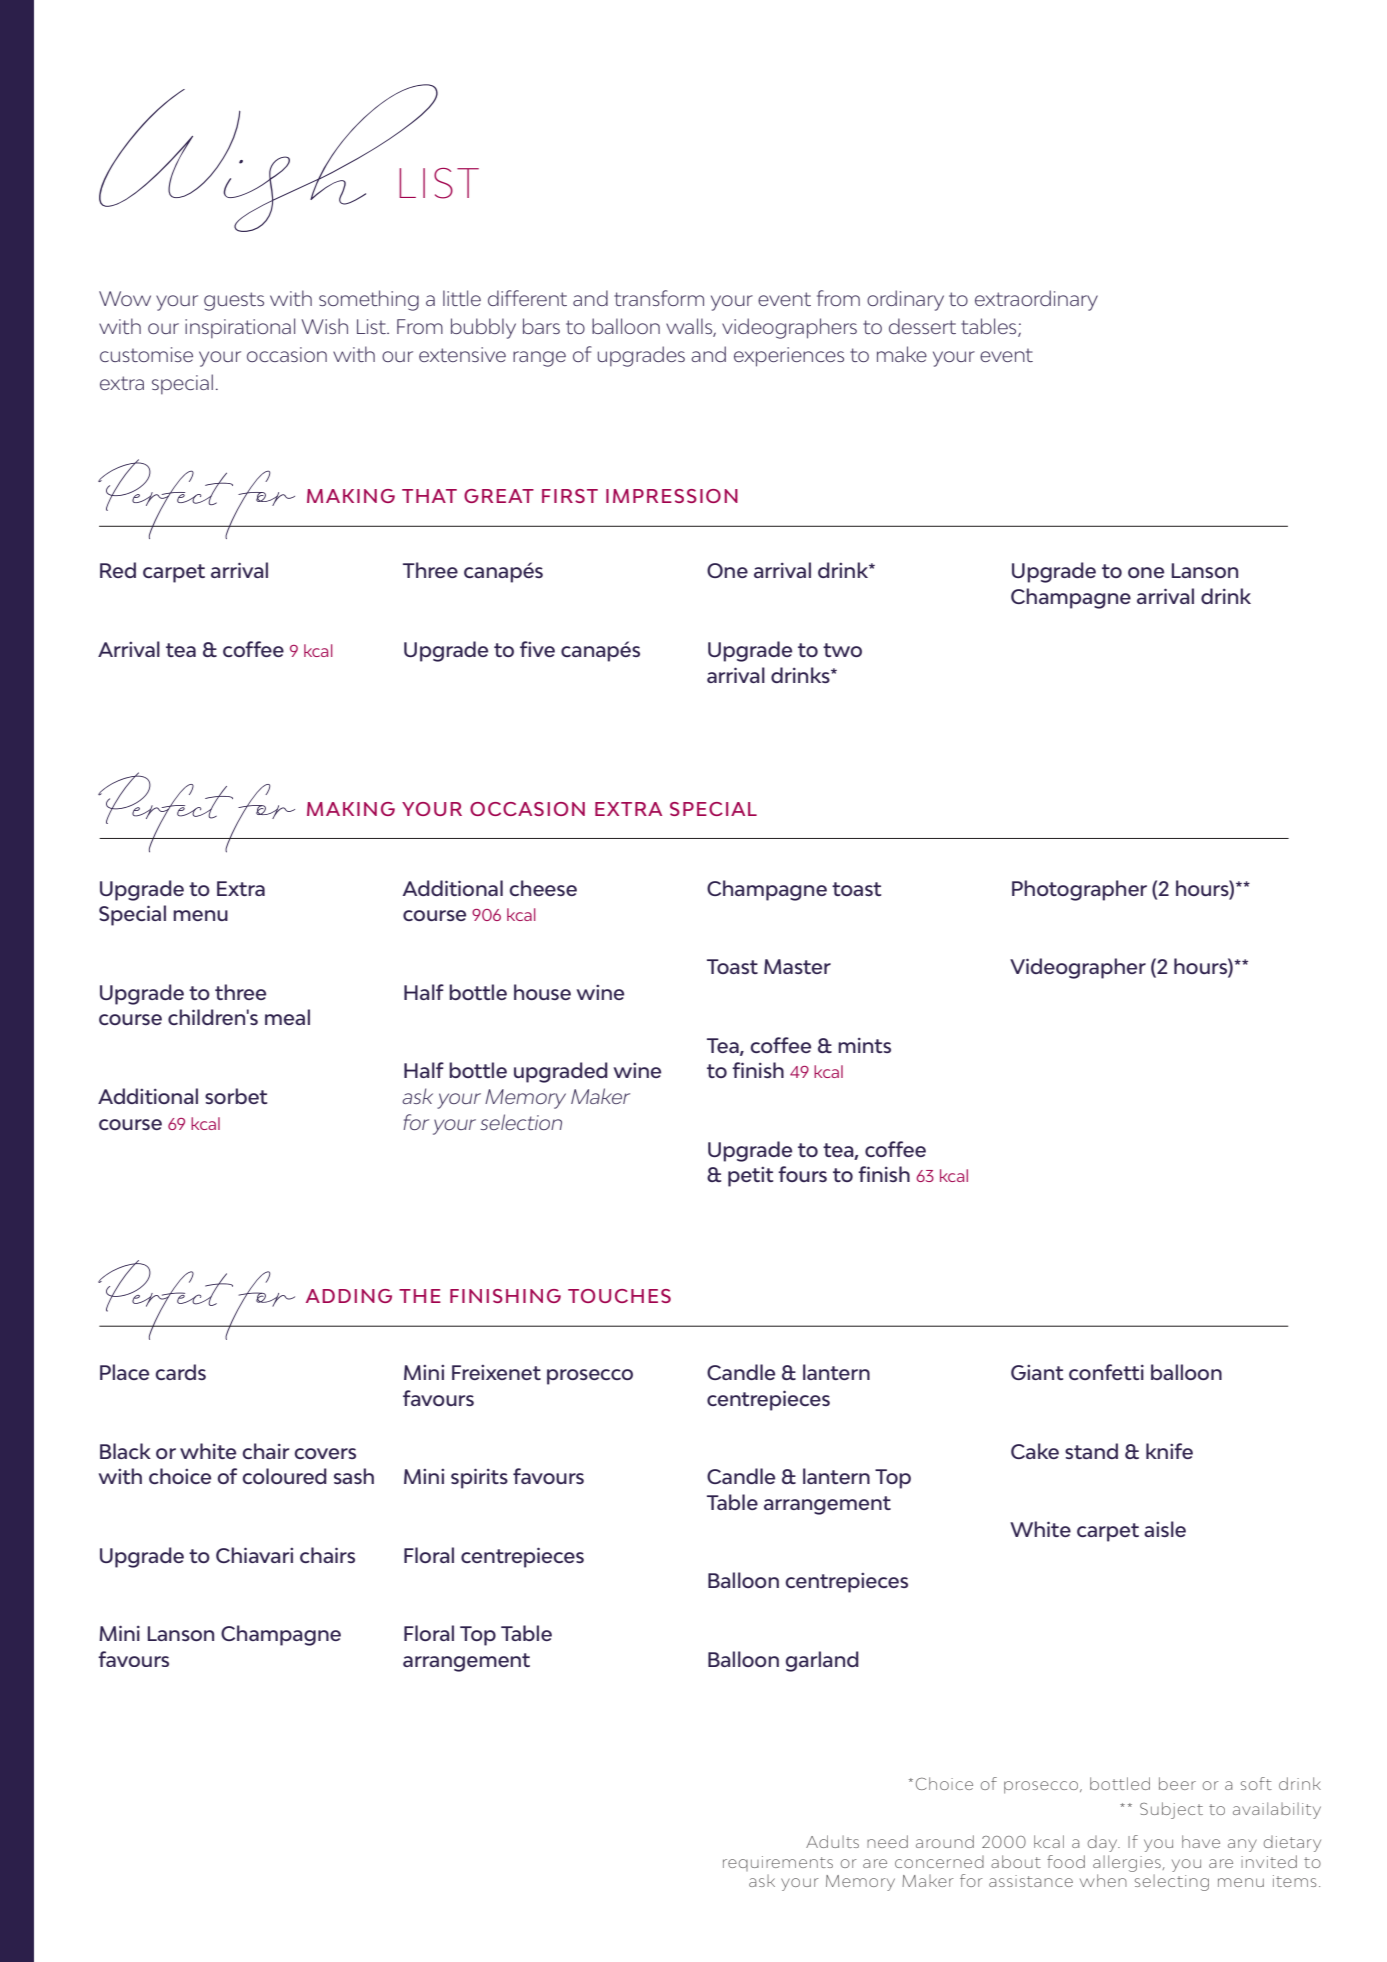  What do you see at coordinates (479, 1478) in the screenshot?
I see `spirits` at bounding box center [479, 1478].
